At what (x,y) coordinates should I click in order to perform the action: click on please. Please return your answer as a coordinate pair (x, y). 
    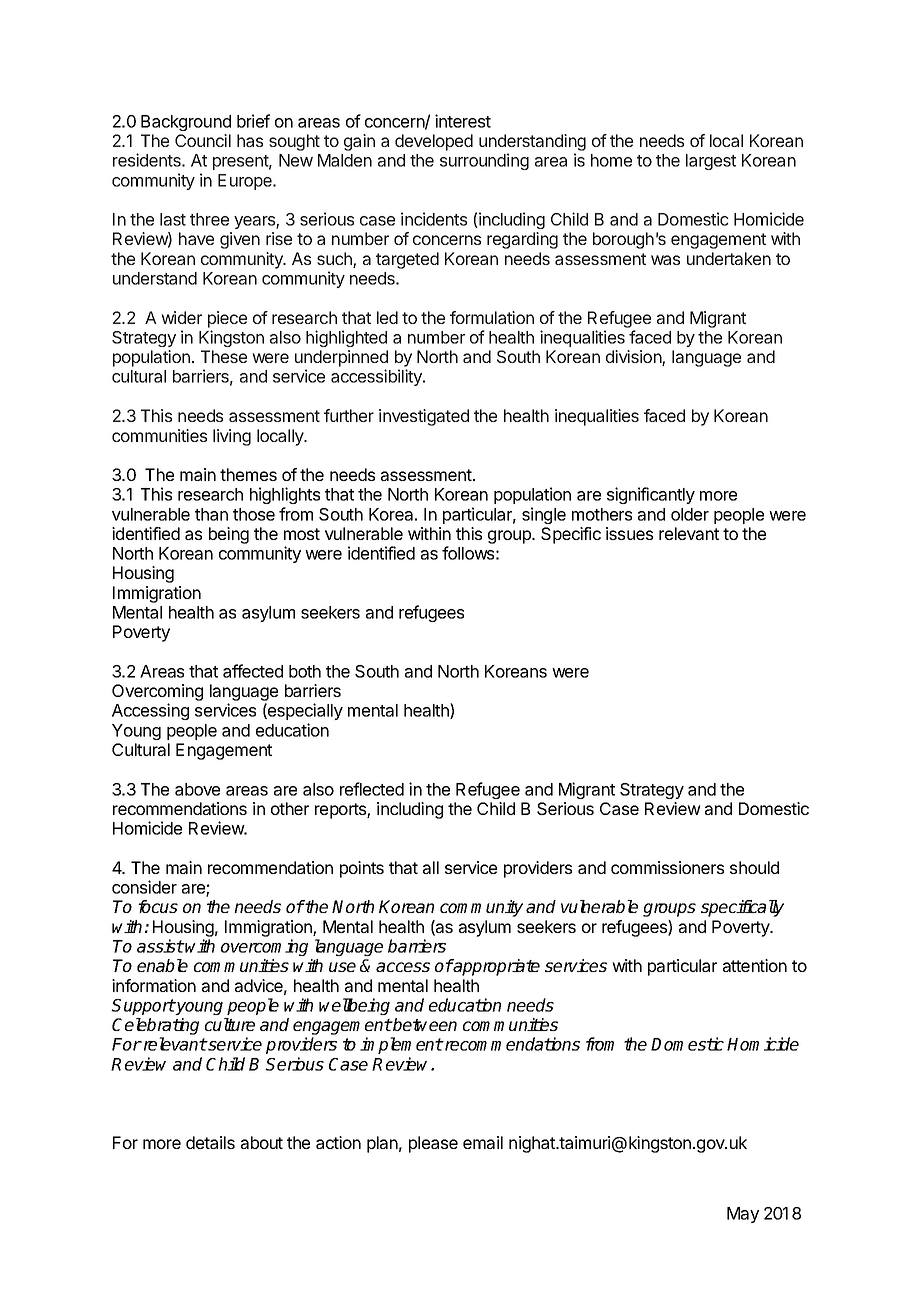
    Looking at the image, I should click on (433, 1144).
